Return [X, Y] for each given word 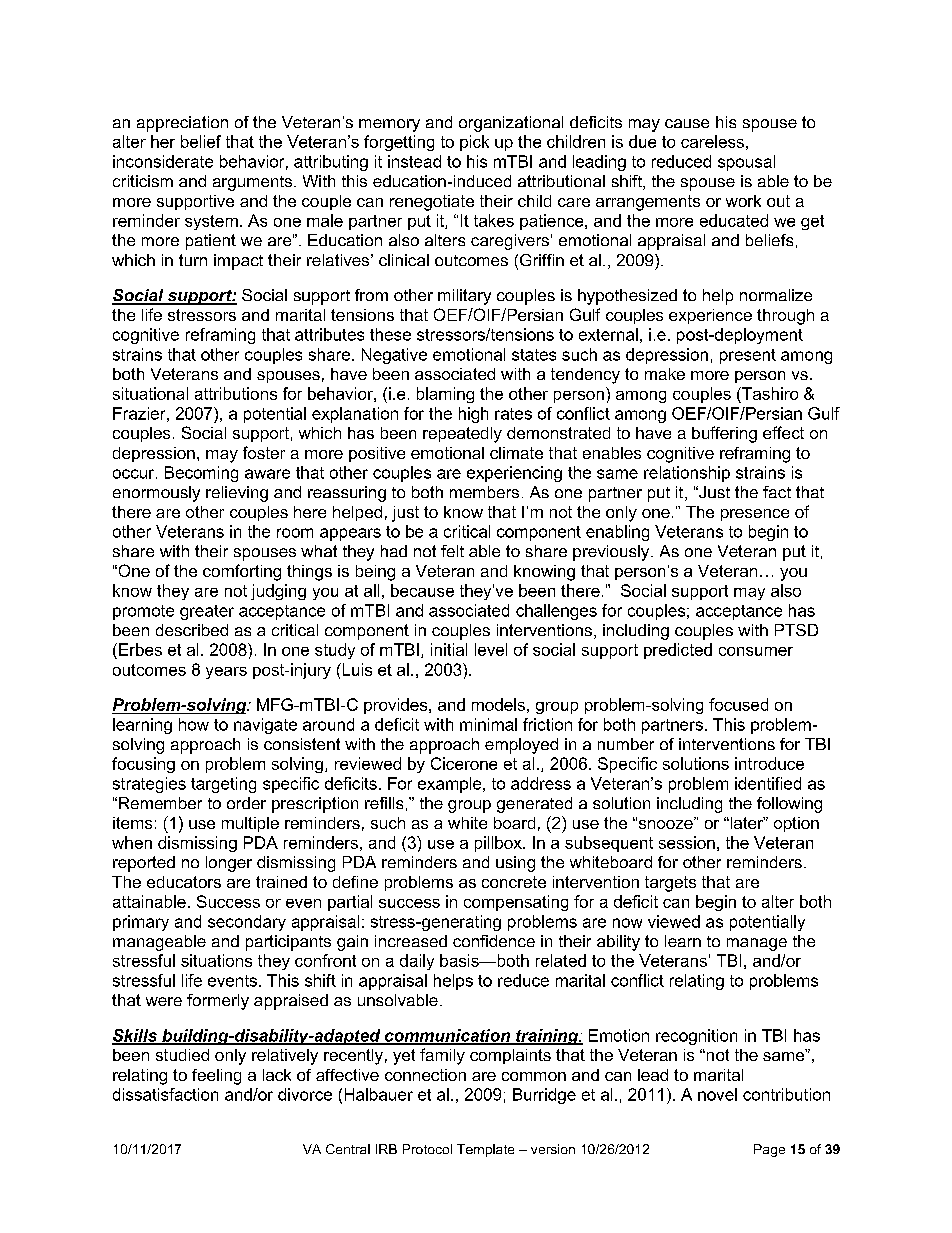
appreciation [182, 124]
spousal [746, 163]
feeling [216, 1077]
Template [485, 1150]
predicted [678, 651]
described [192, 630]
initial [449, 649]
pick [474, 143]
